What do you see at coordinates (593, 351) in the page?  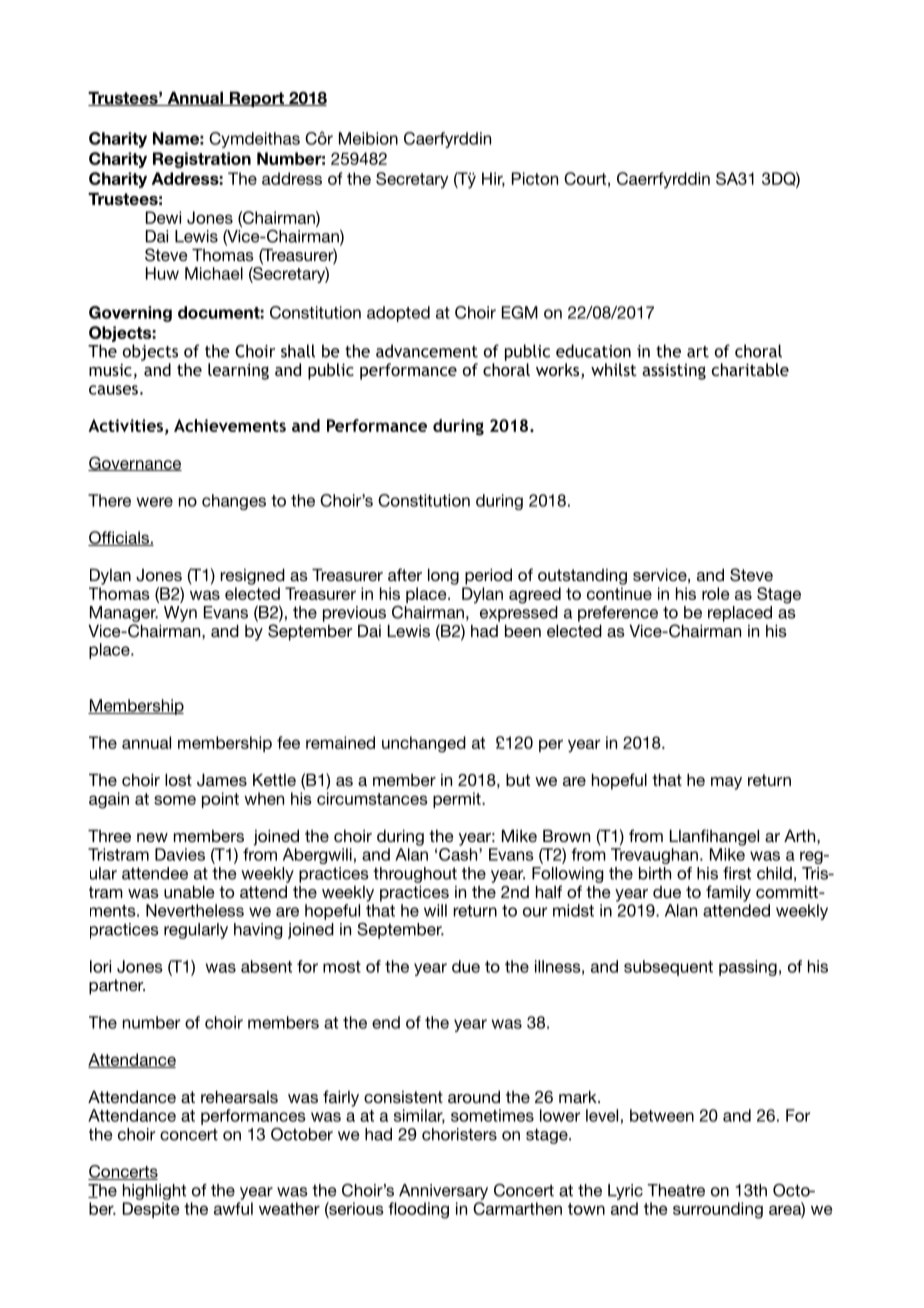 I see `education` at bounding box center [593, 351].
